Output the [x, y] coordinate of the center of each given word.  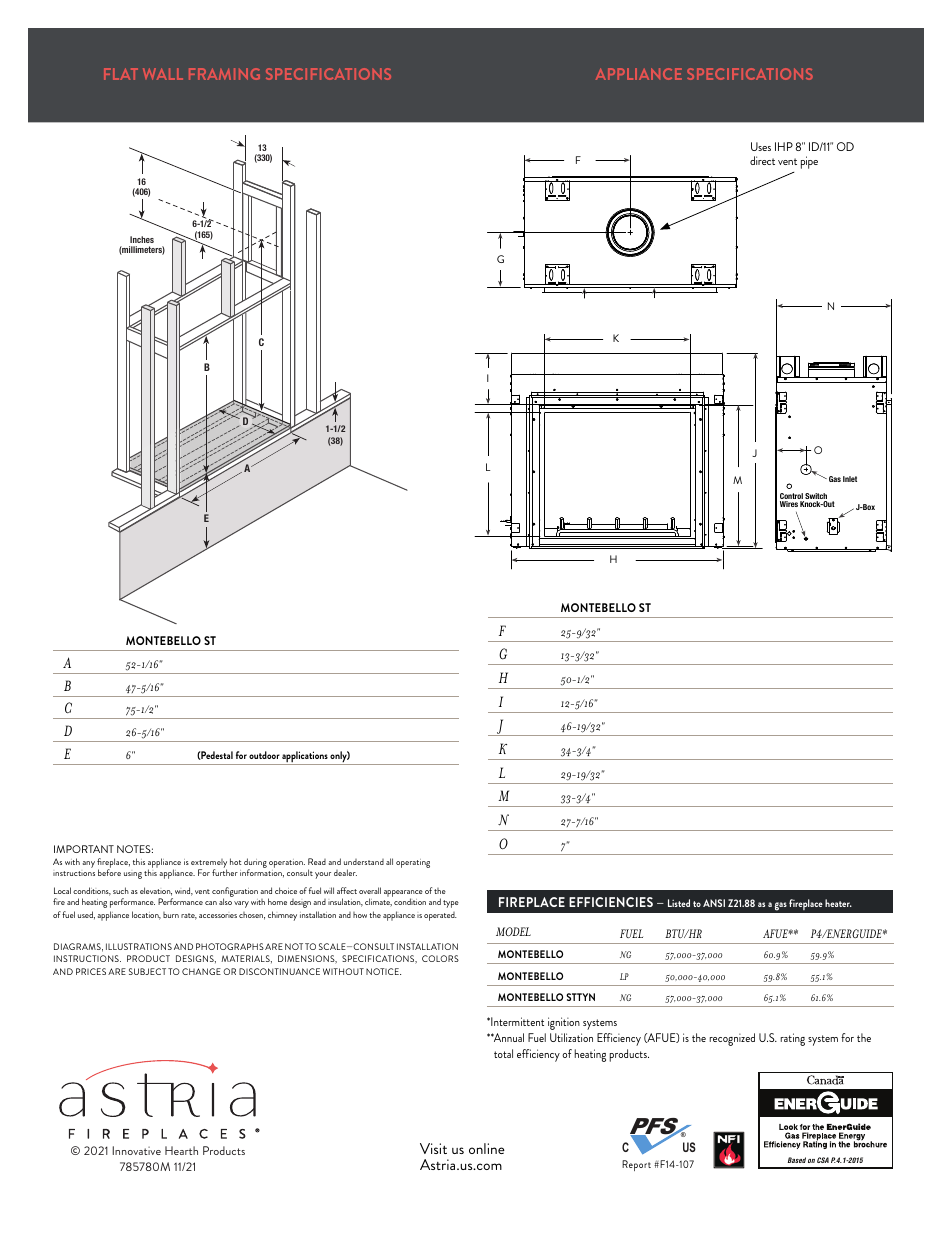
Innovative [136, 1150]
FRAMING [224, 74]
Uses [761, 146]
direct [762, 160]
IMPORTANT [84, 849]
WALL [163, 74]
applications [305, 758]
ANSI [714, 903]
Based [797, 1160]
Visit [433, 1148]
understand [364, 862]
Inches [142, 239]
